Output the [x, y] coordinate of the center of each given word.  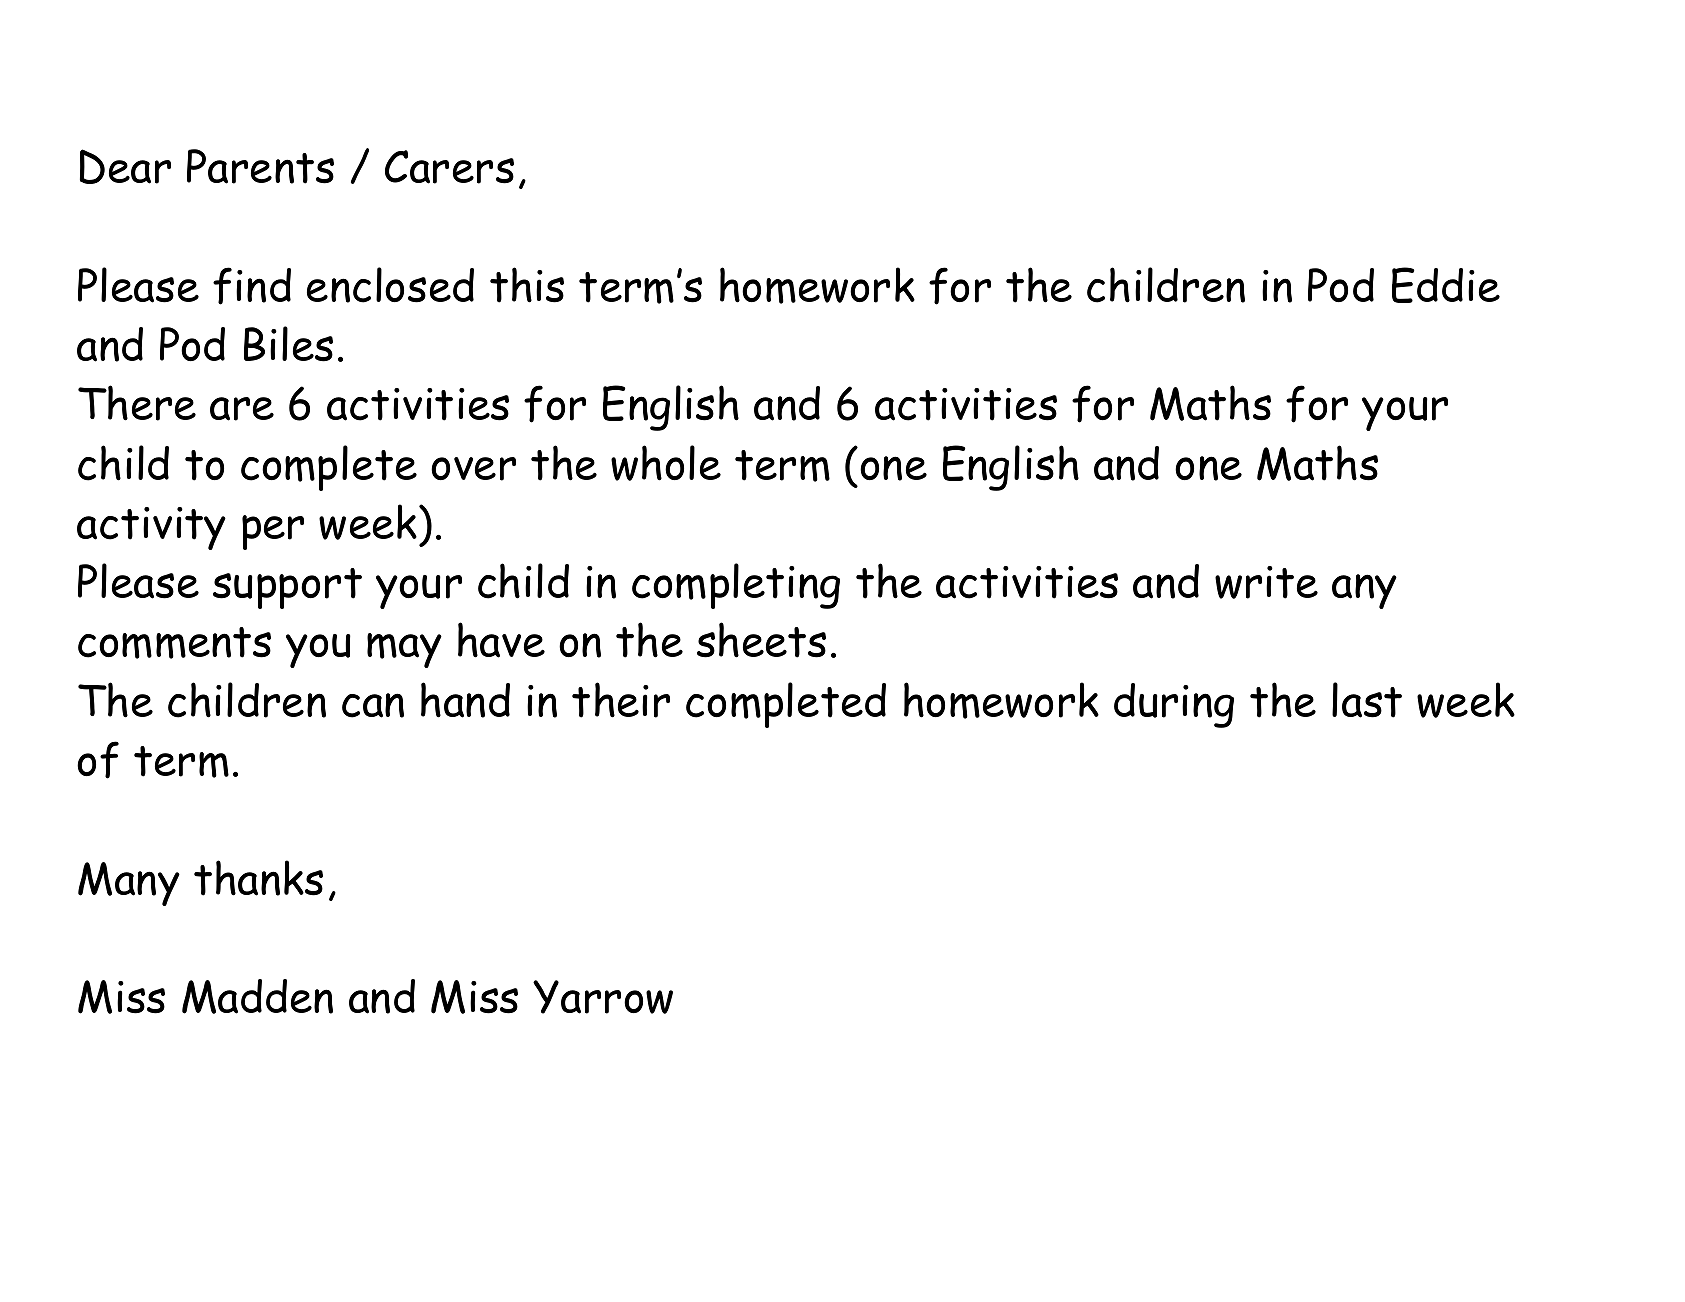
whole [666, 463]
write [1266, 582]
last [1367, 700]
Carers [449, 167]
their [621, 700]
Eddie [1446, 285]
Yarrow [603, 997]
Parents [260, 166]
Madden [257, 996]
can [373, 705]
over [473, 469]
